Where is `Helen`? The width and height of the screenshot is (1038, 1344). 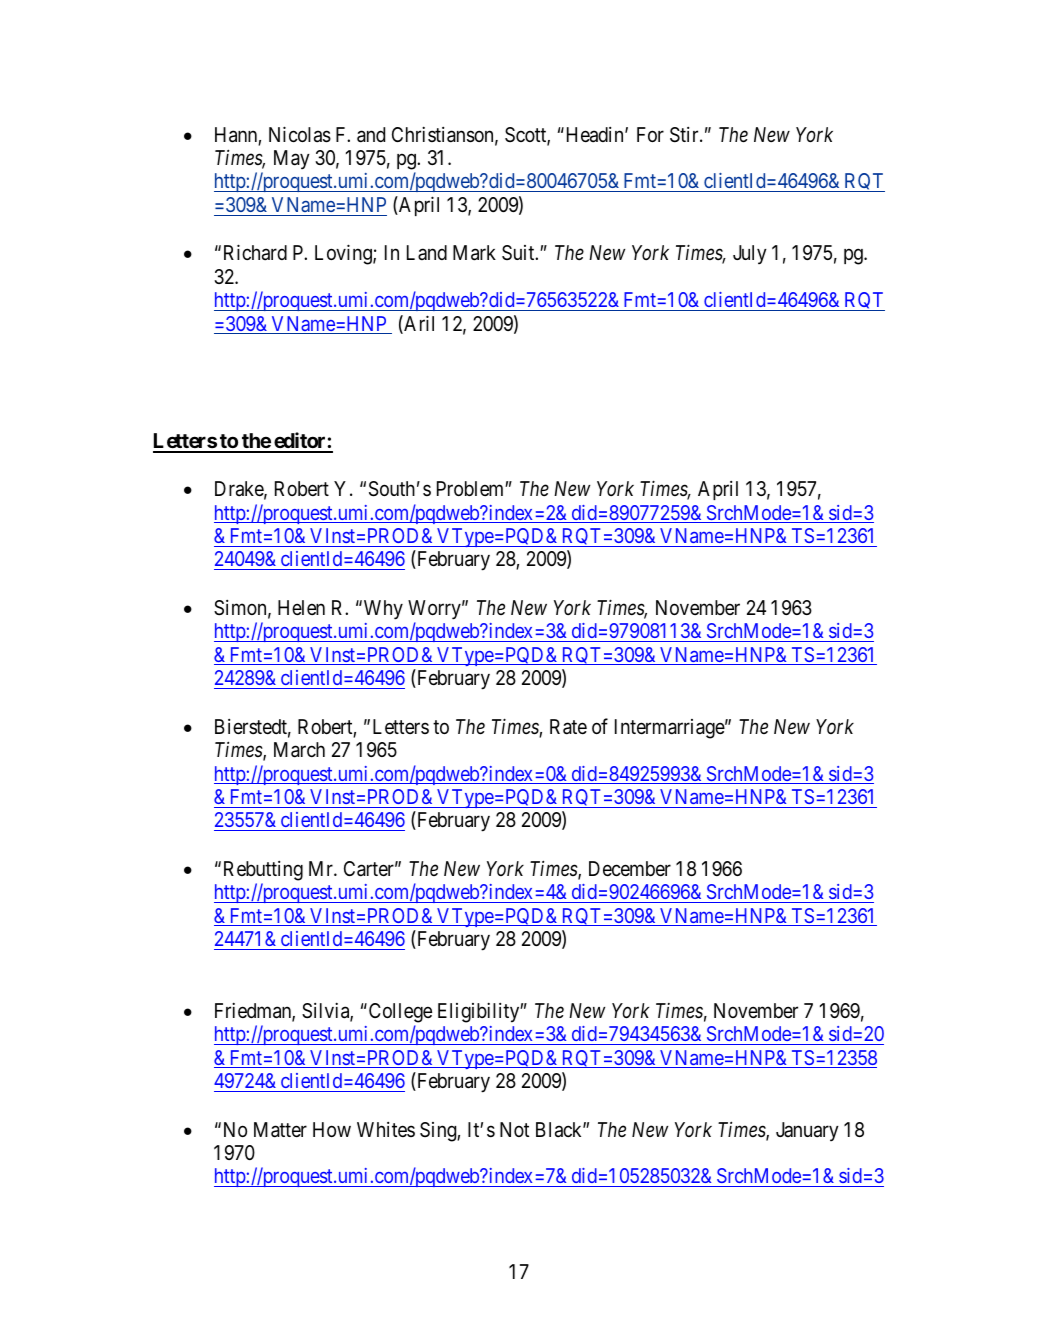
Helen is located at coordinates (301, 607).
